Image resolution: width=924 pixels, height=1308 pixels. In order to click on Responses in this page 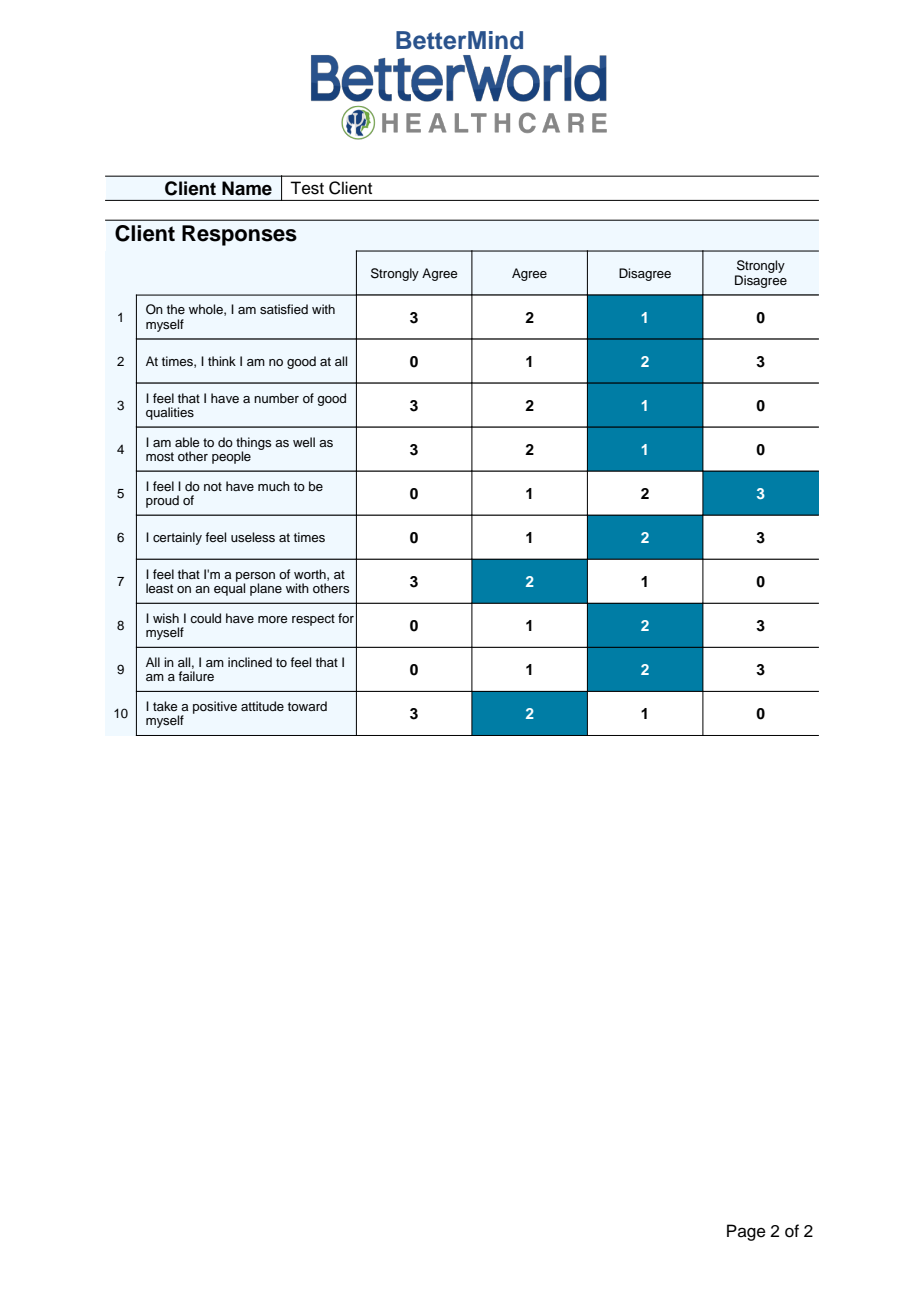, I will do `click(239, 235)`.
